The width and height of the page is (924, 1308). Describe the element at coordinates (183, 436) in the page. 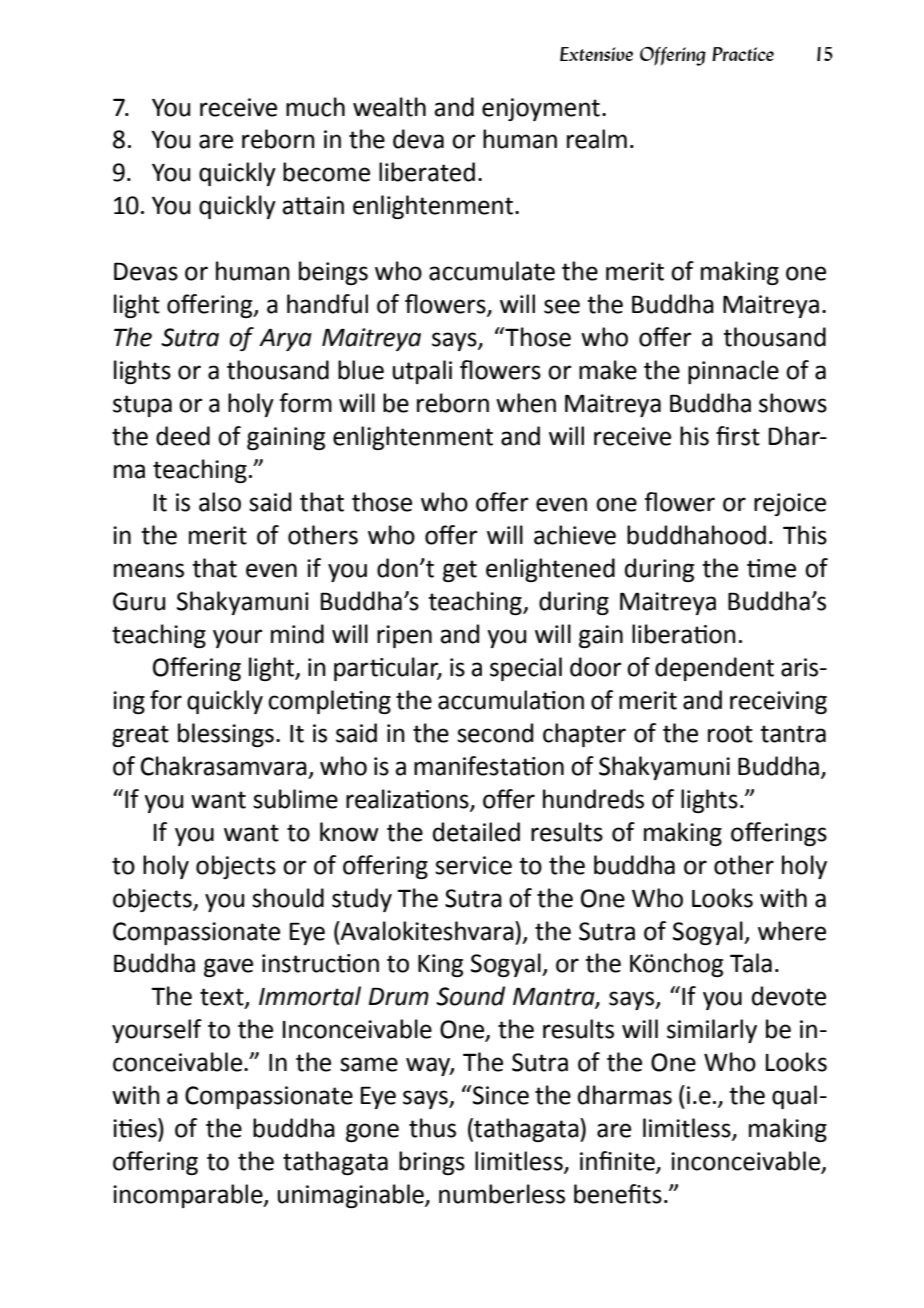

I see `deed` at that location.
